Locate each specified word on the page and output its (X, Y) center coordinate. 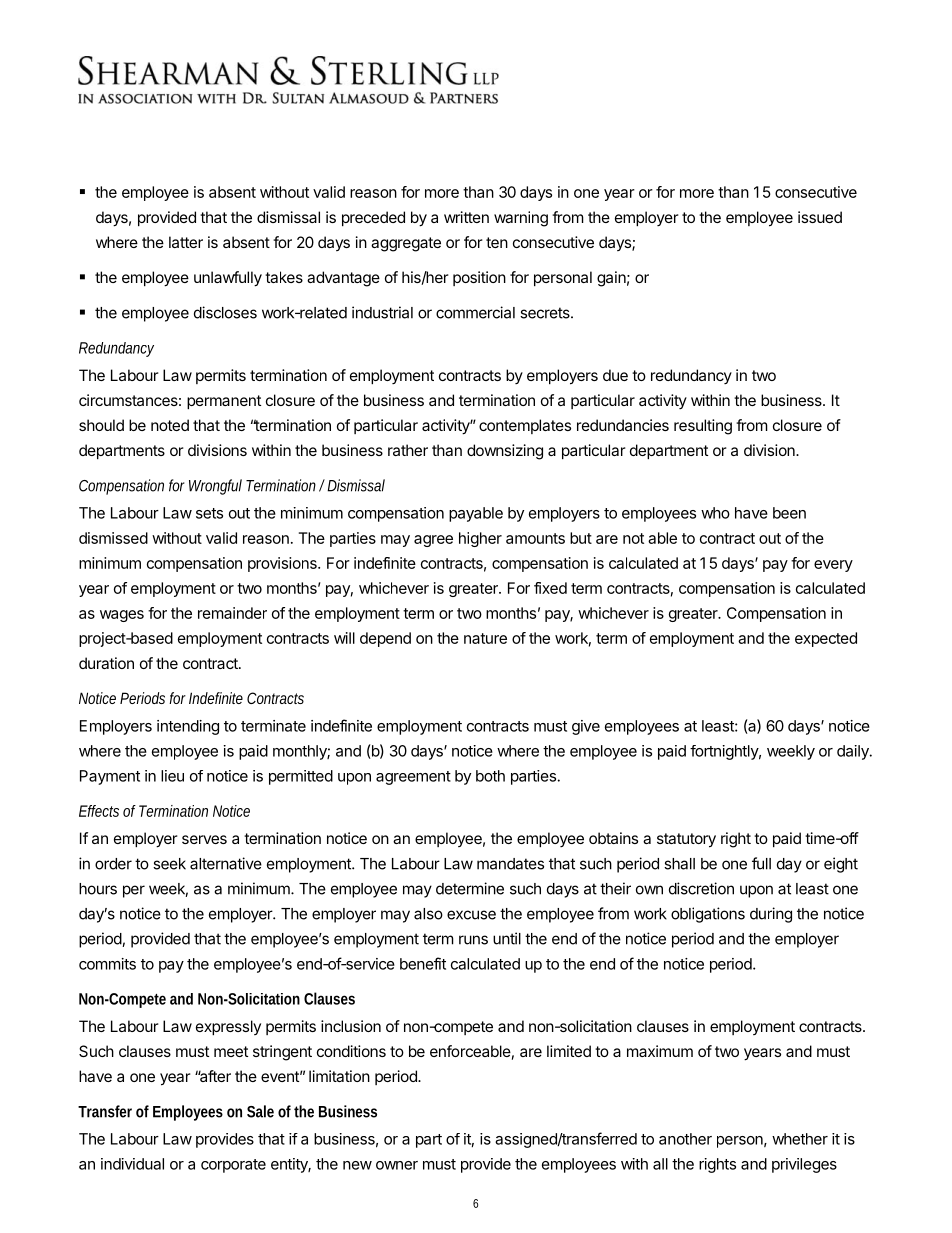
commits (107, 964)
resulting (703, 427)
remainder (232, 613)
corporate (233, 1166)
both (490, 776)
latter (186, 242)
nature (485, 638)
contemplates (525, 426)
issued (820, 217)
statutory (686, 840)
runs (473, 940)
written (466, 217)
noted (170, 425)
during (771, 915)
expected (826, 639)
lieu (172, 776)
